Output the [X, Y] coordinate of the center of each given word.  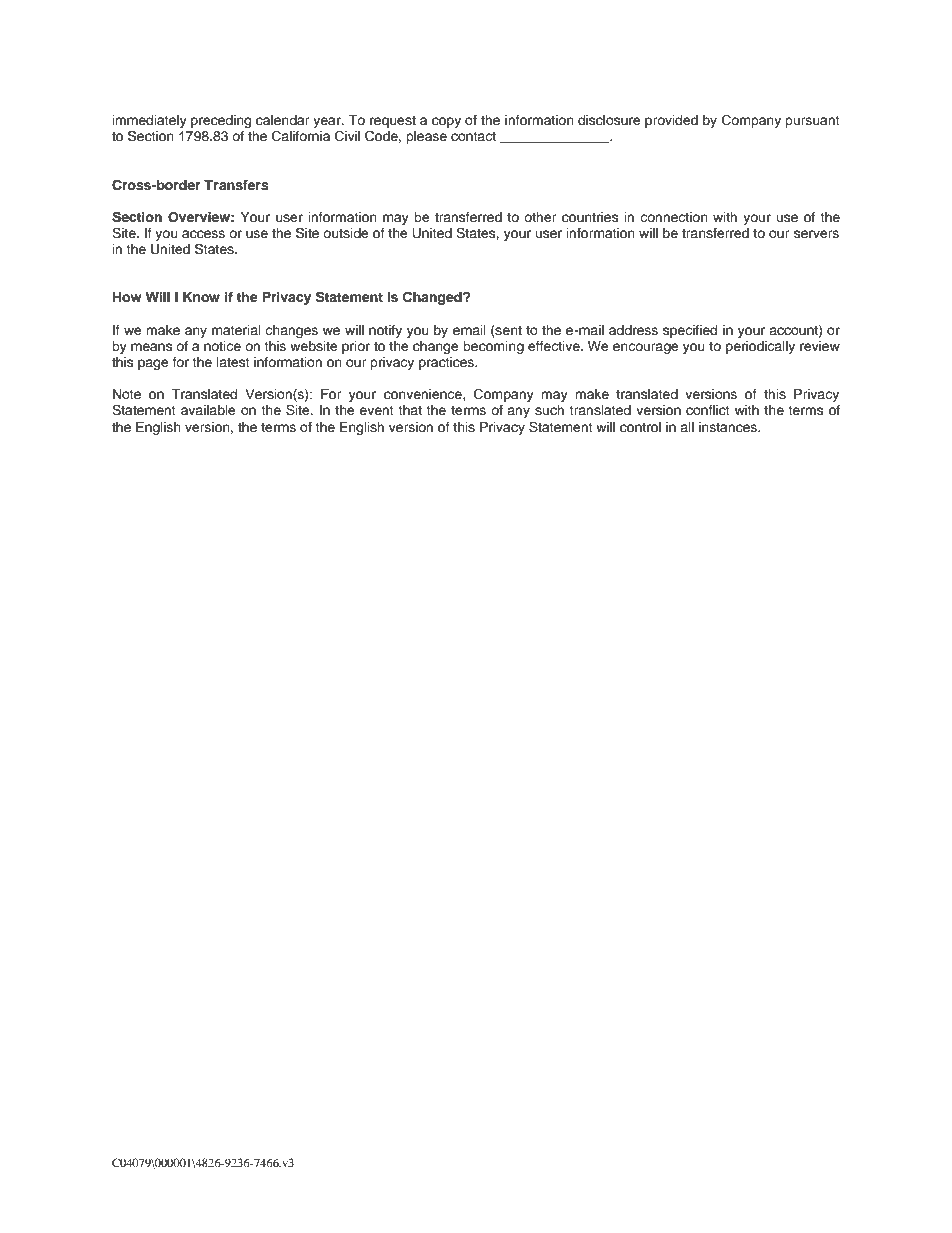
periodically [760, 347]
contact [473, 136]
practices [447, 363]
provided [671, 121]
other [540, 217]
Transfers [236, 185]
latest [233, 362]
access [203, 234]
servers [816, 234]
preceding [221, 121]
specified [690, 331]
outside [346, 233]
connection [674, 217]
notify [385, 331]
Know [201, 297]
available [208, 410]
